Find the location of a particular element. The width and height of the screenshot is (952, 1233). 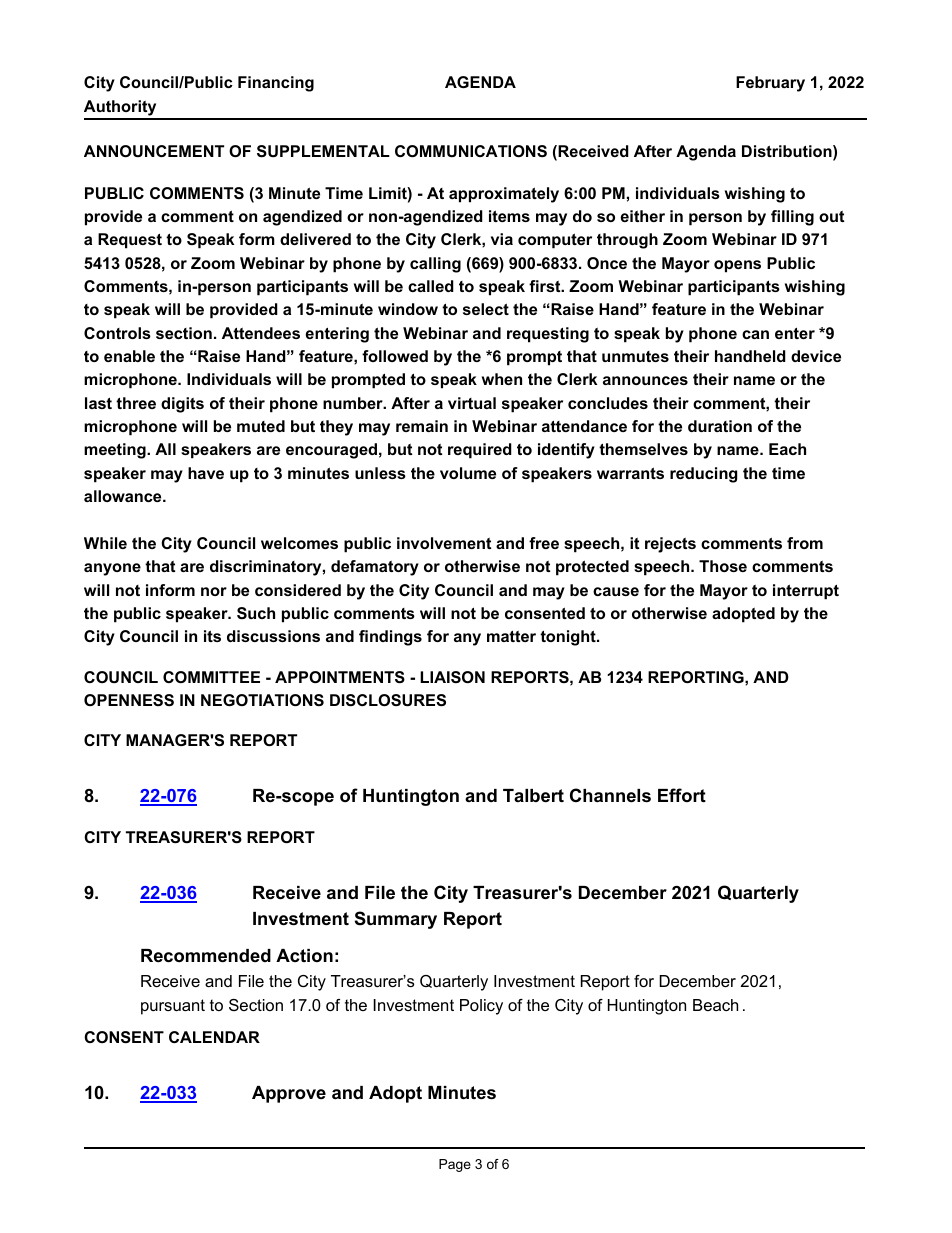

have is located at coordinates (206, 473).
